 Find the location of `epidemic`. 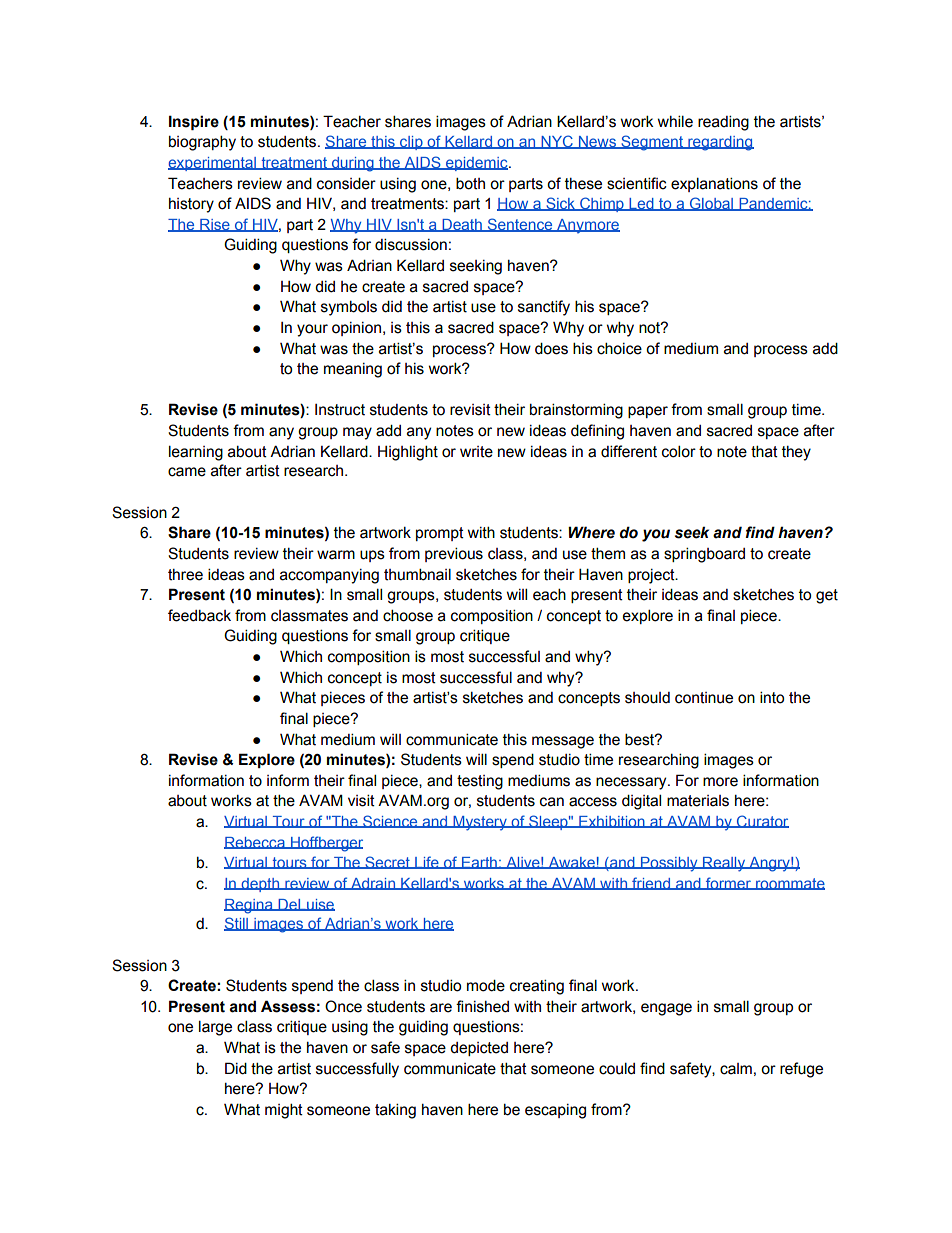

epidemic is located at coordinates (477, 164).
